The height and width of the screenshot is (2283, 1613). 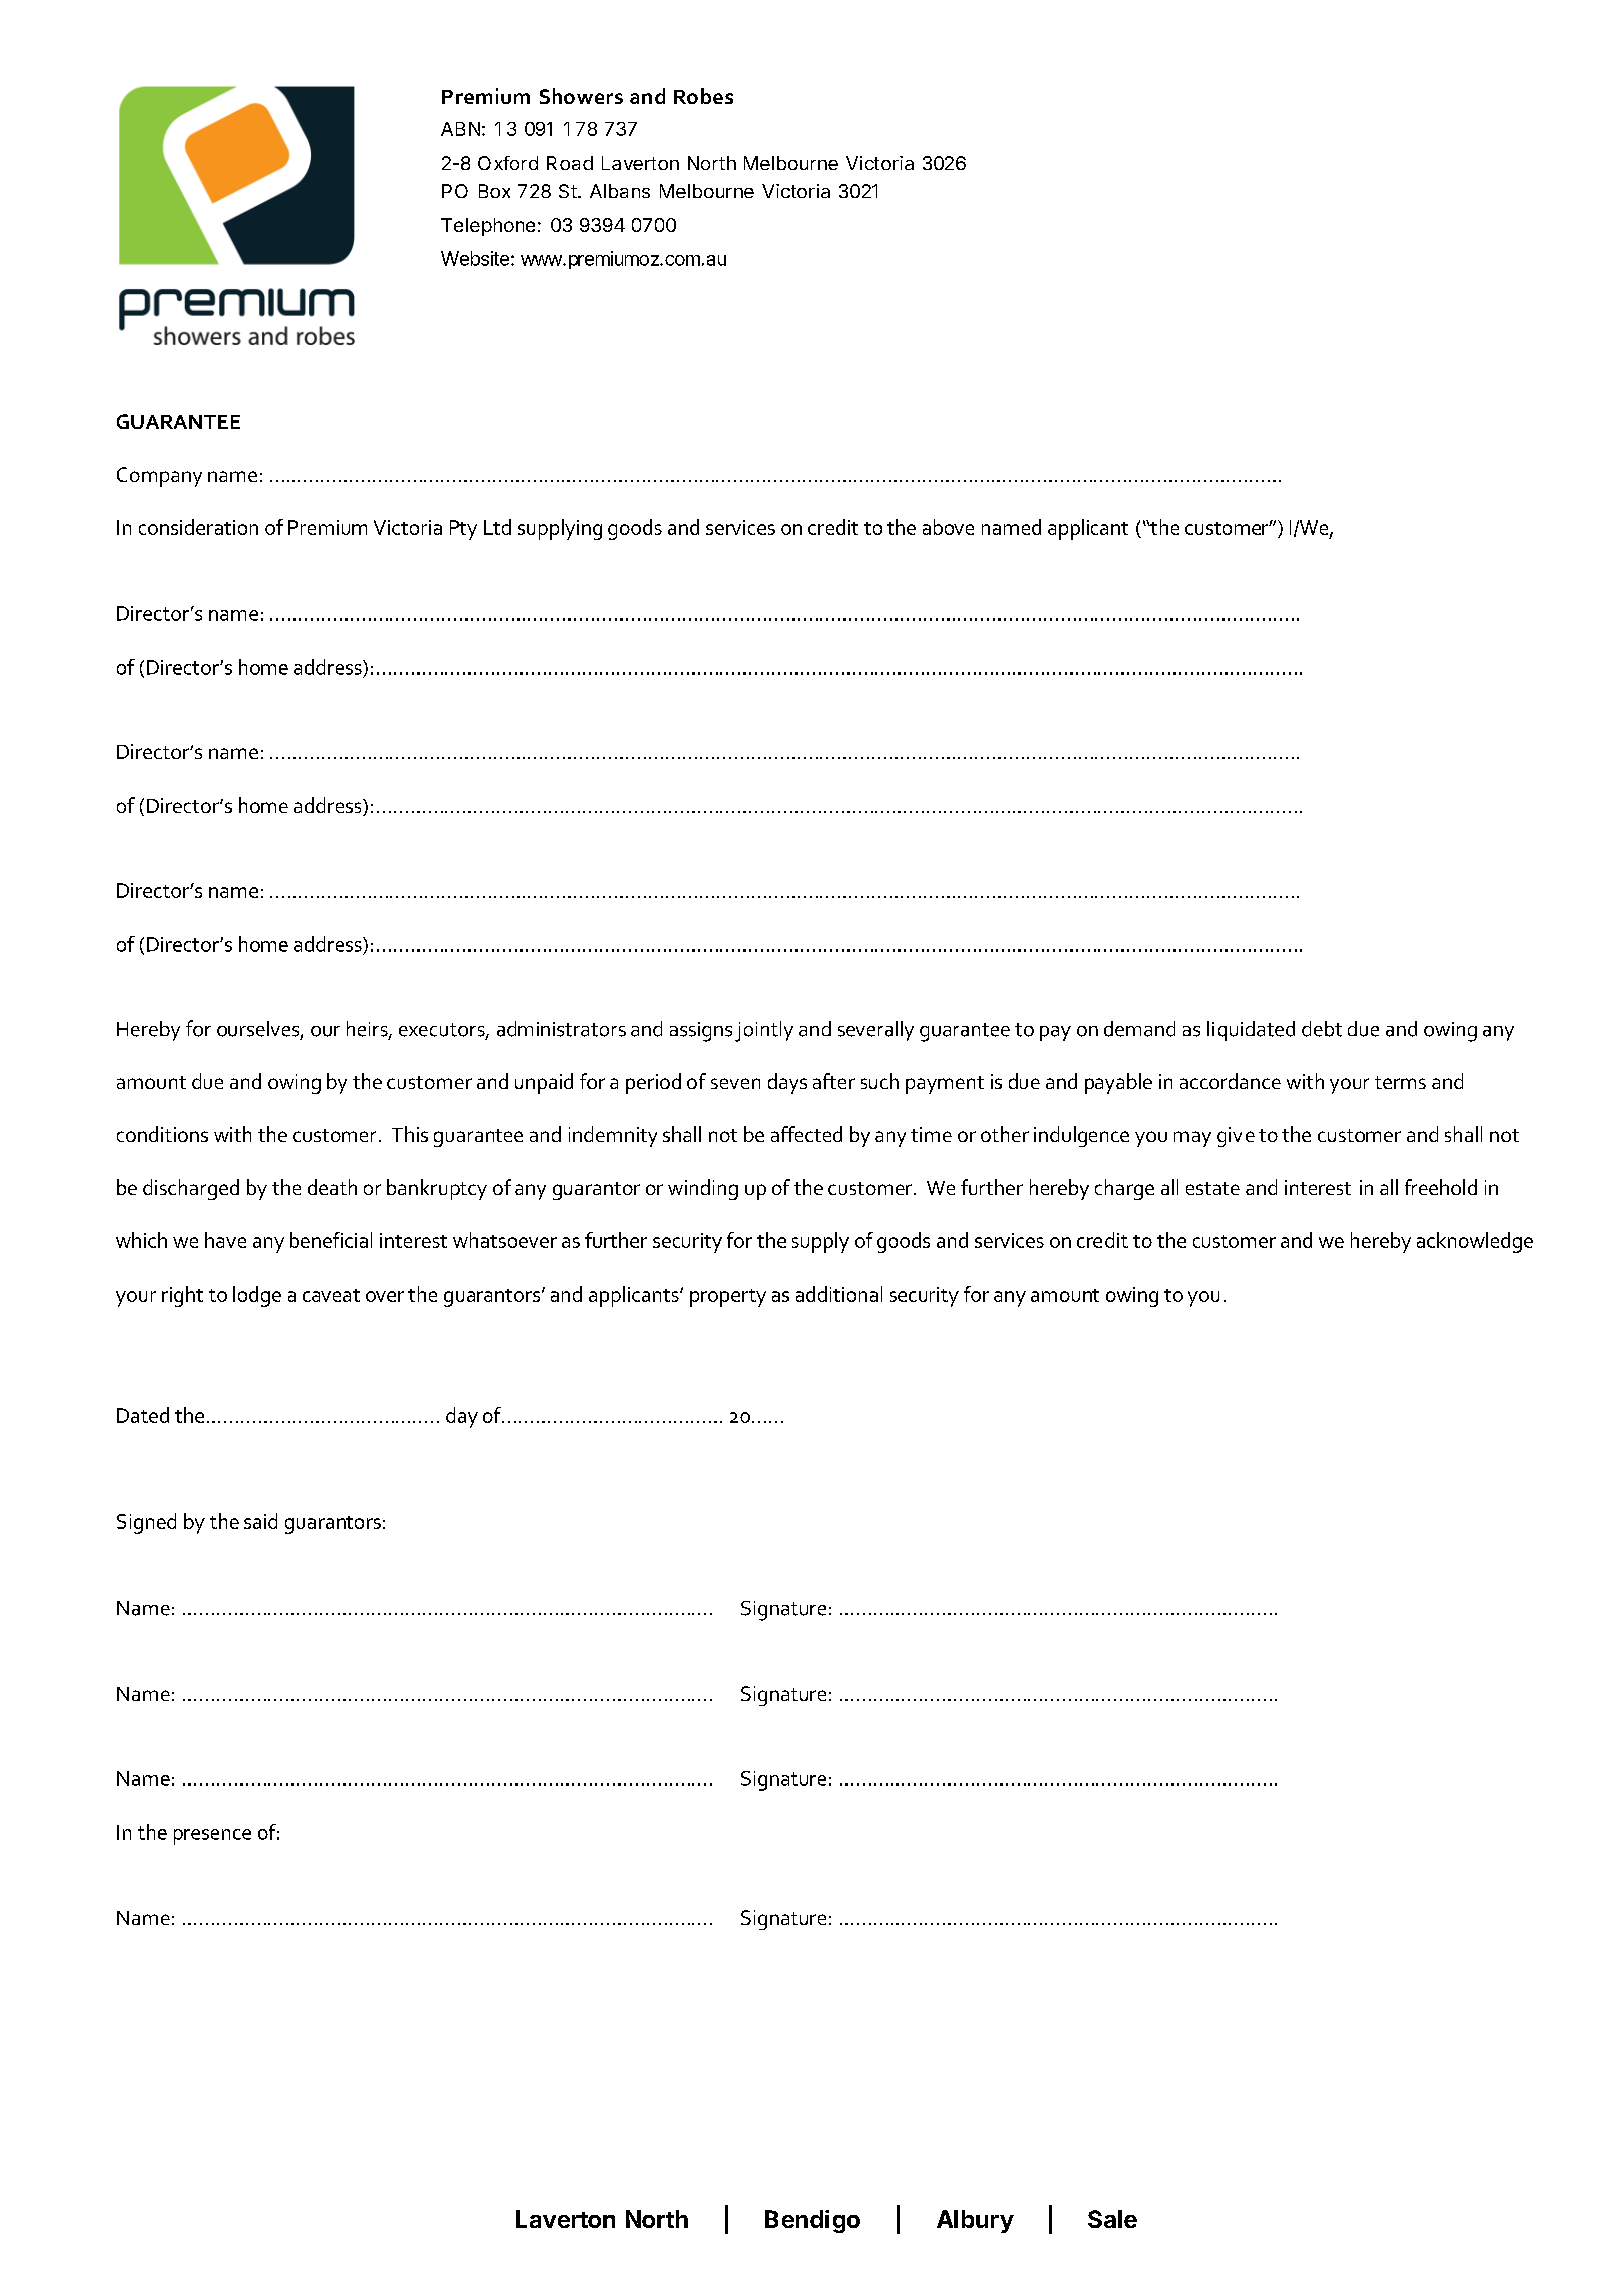 I want to click on acknowledge, so click(x=1475, y=1242).
